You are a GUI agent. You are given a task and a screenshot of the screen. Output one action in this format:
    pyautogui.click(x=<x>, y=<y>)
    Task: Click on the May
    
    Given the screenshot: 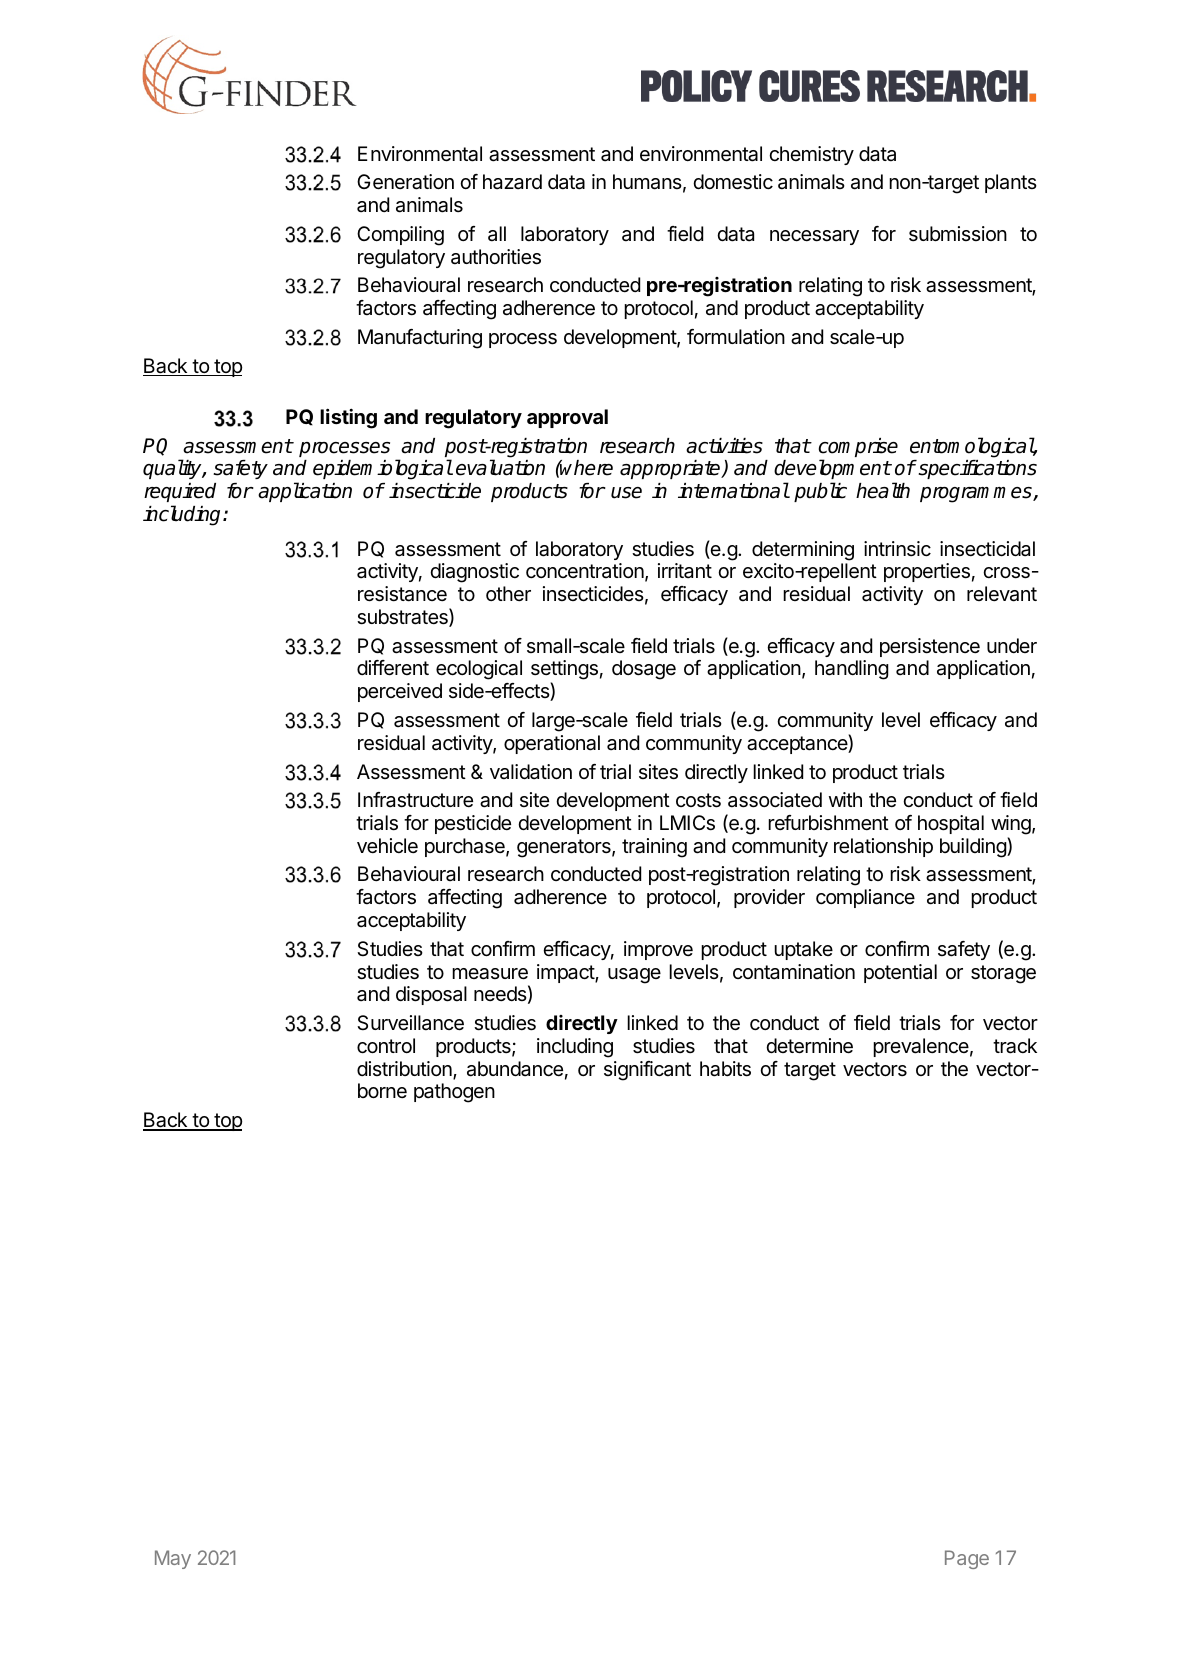 What is the action you would take?
    pyautogui.click(x=173, y=1559)
